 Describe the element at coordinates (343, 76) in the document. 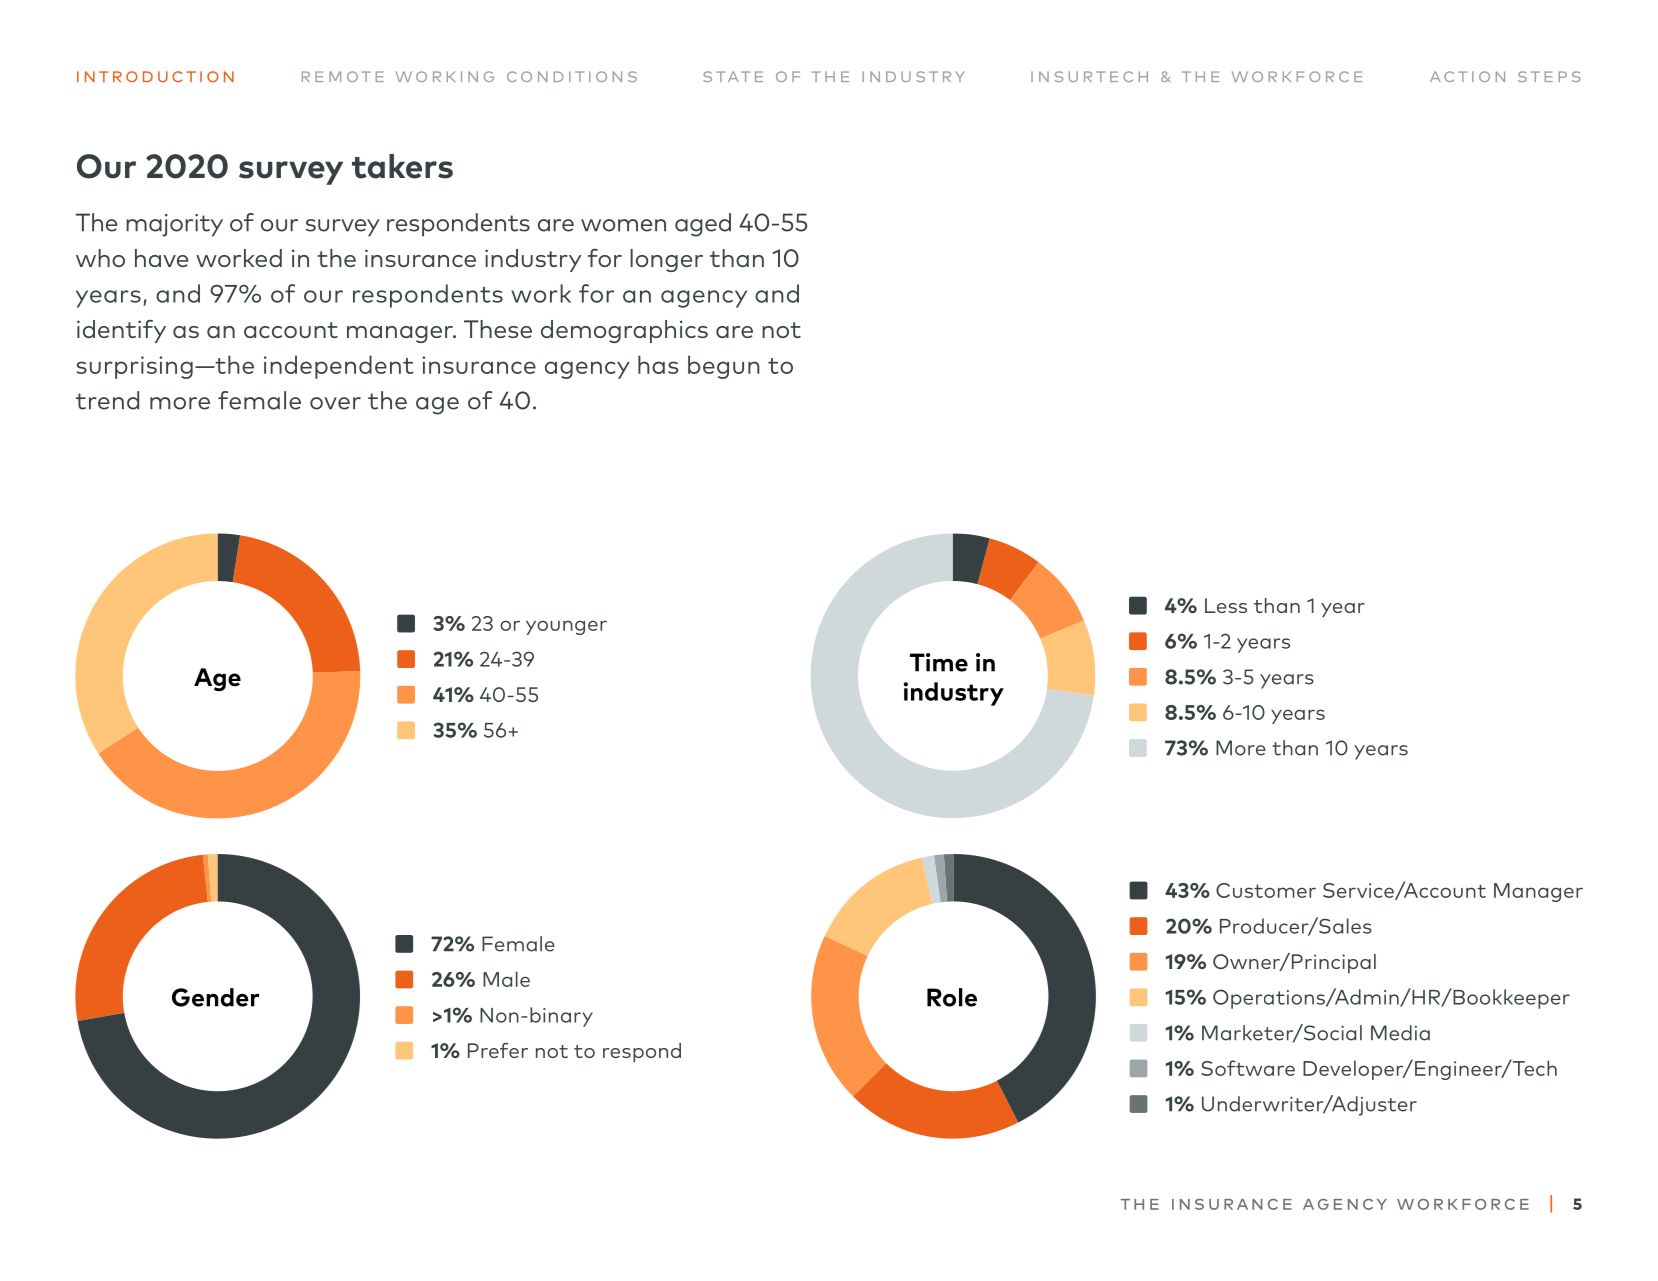

I see `Remote` at that location.
